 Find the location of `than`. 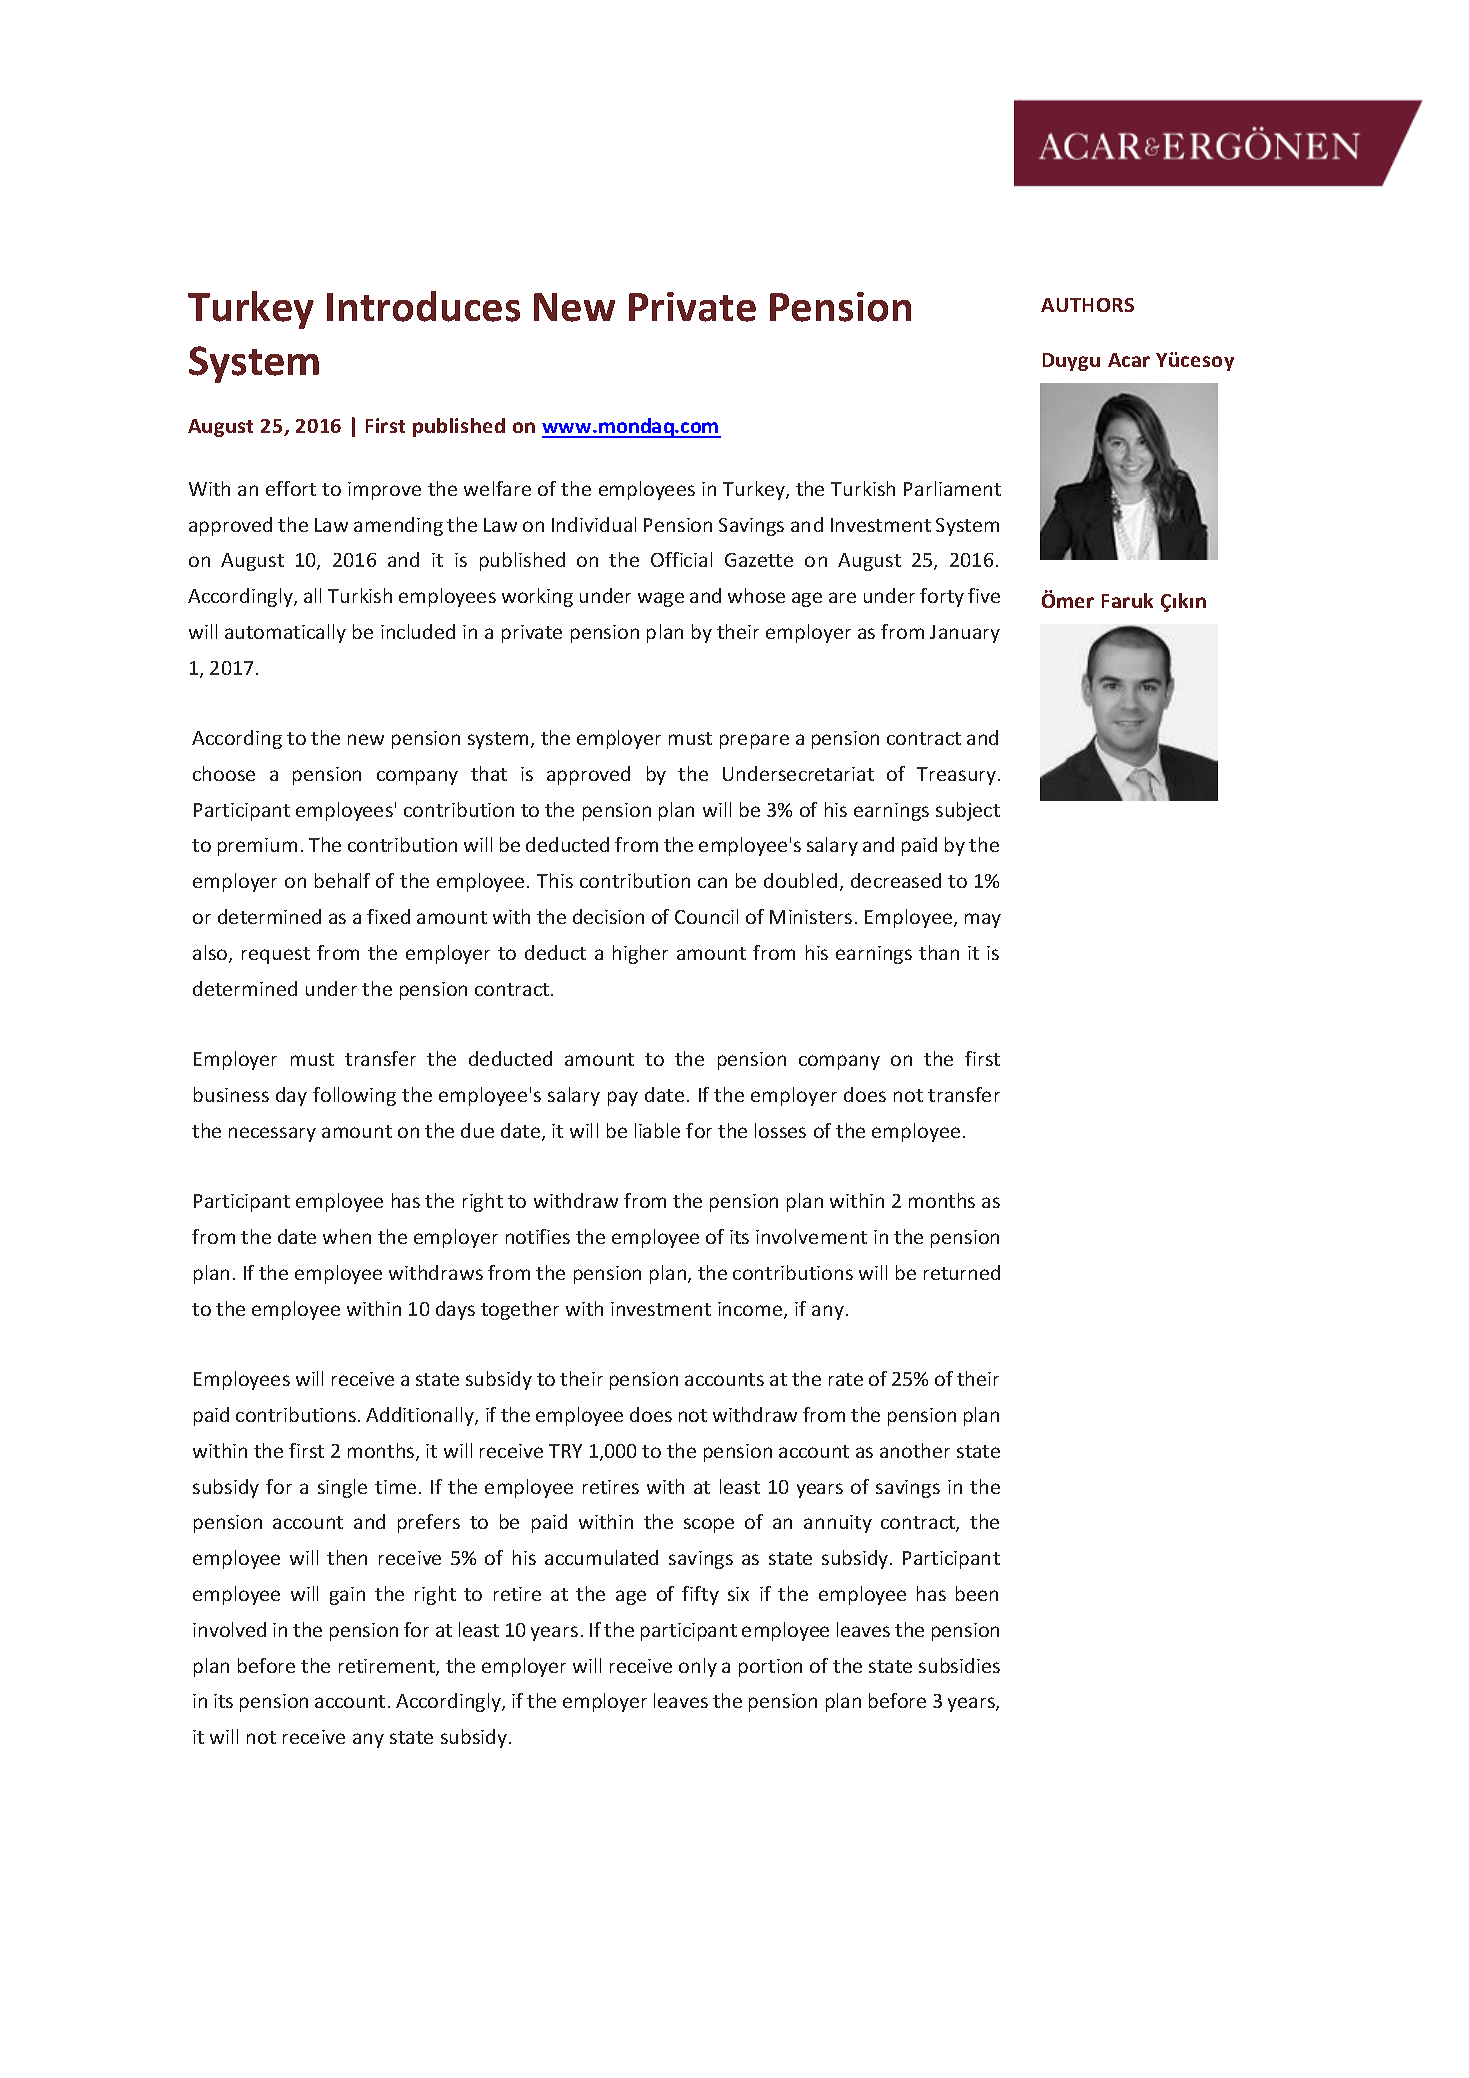

than is located at coordinates (939, 952).
